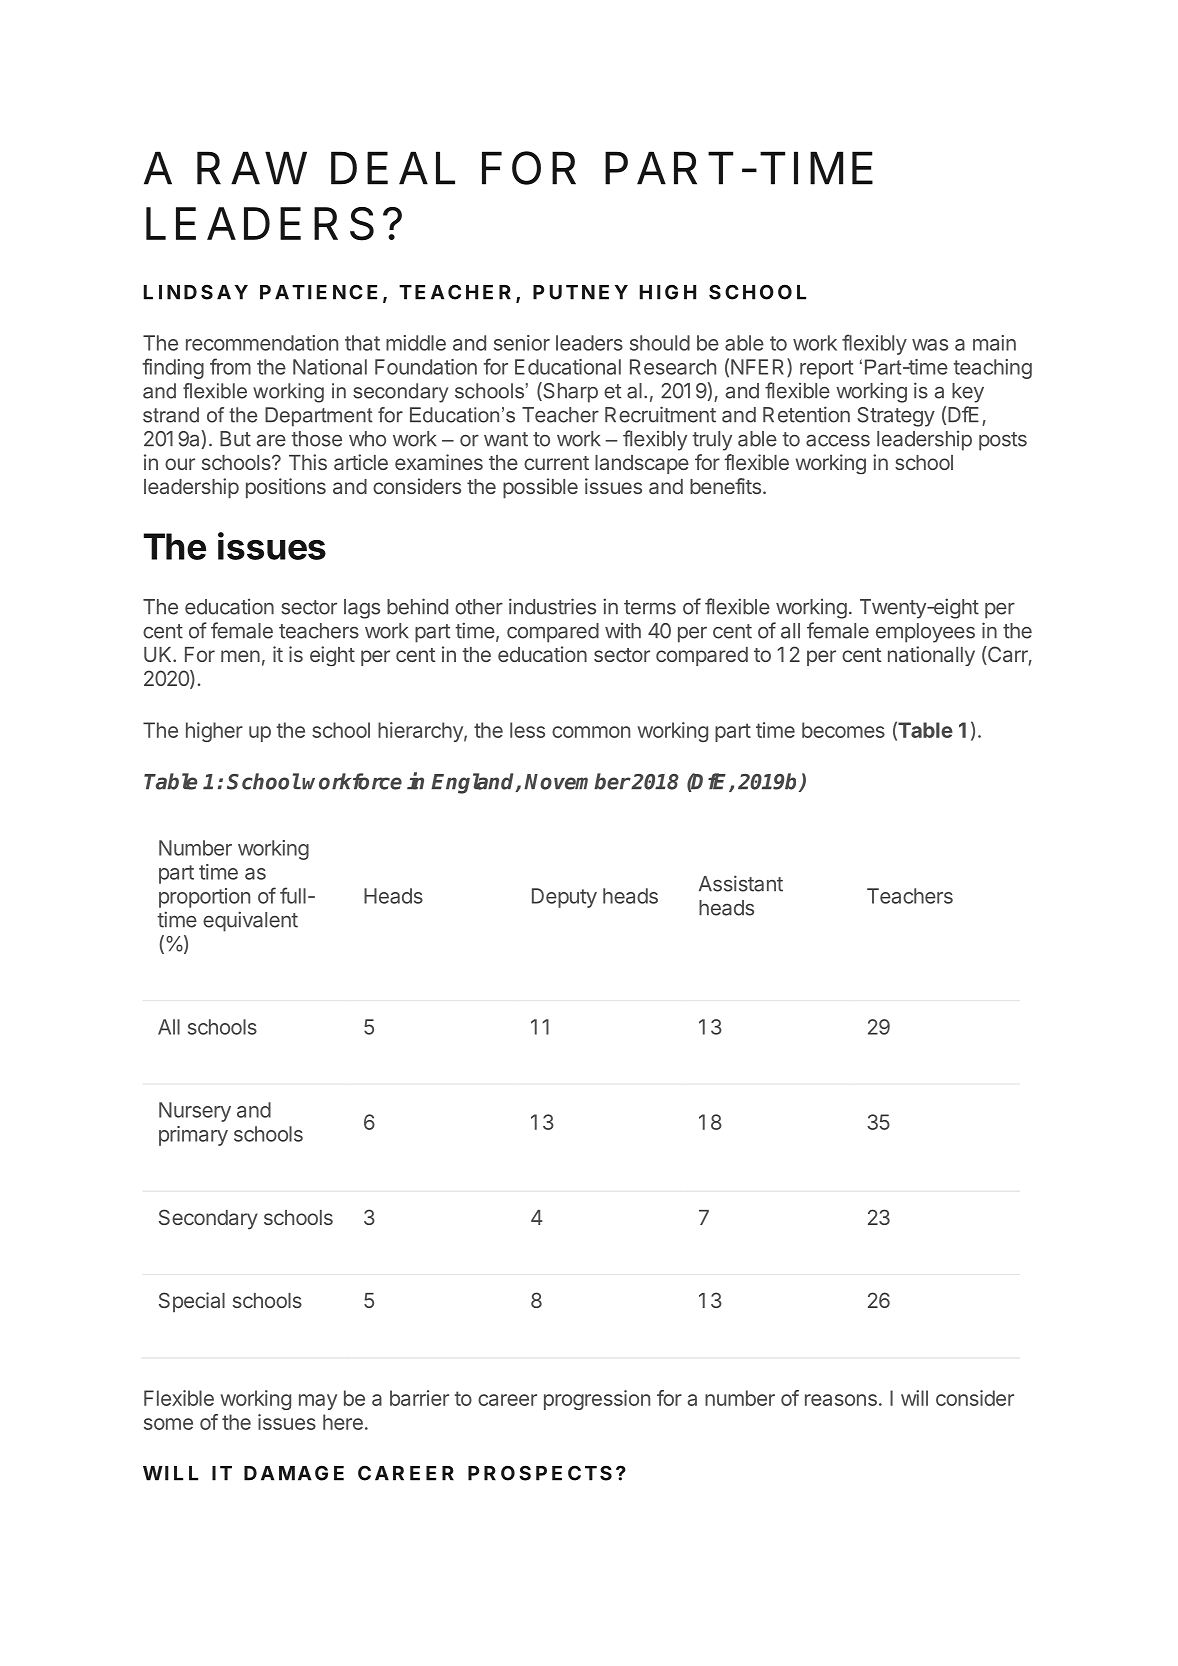  What do you see at coordinates (930, 345) in the image?
I see `was` at bounding box center [930, 345].
